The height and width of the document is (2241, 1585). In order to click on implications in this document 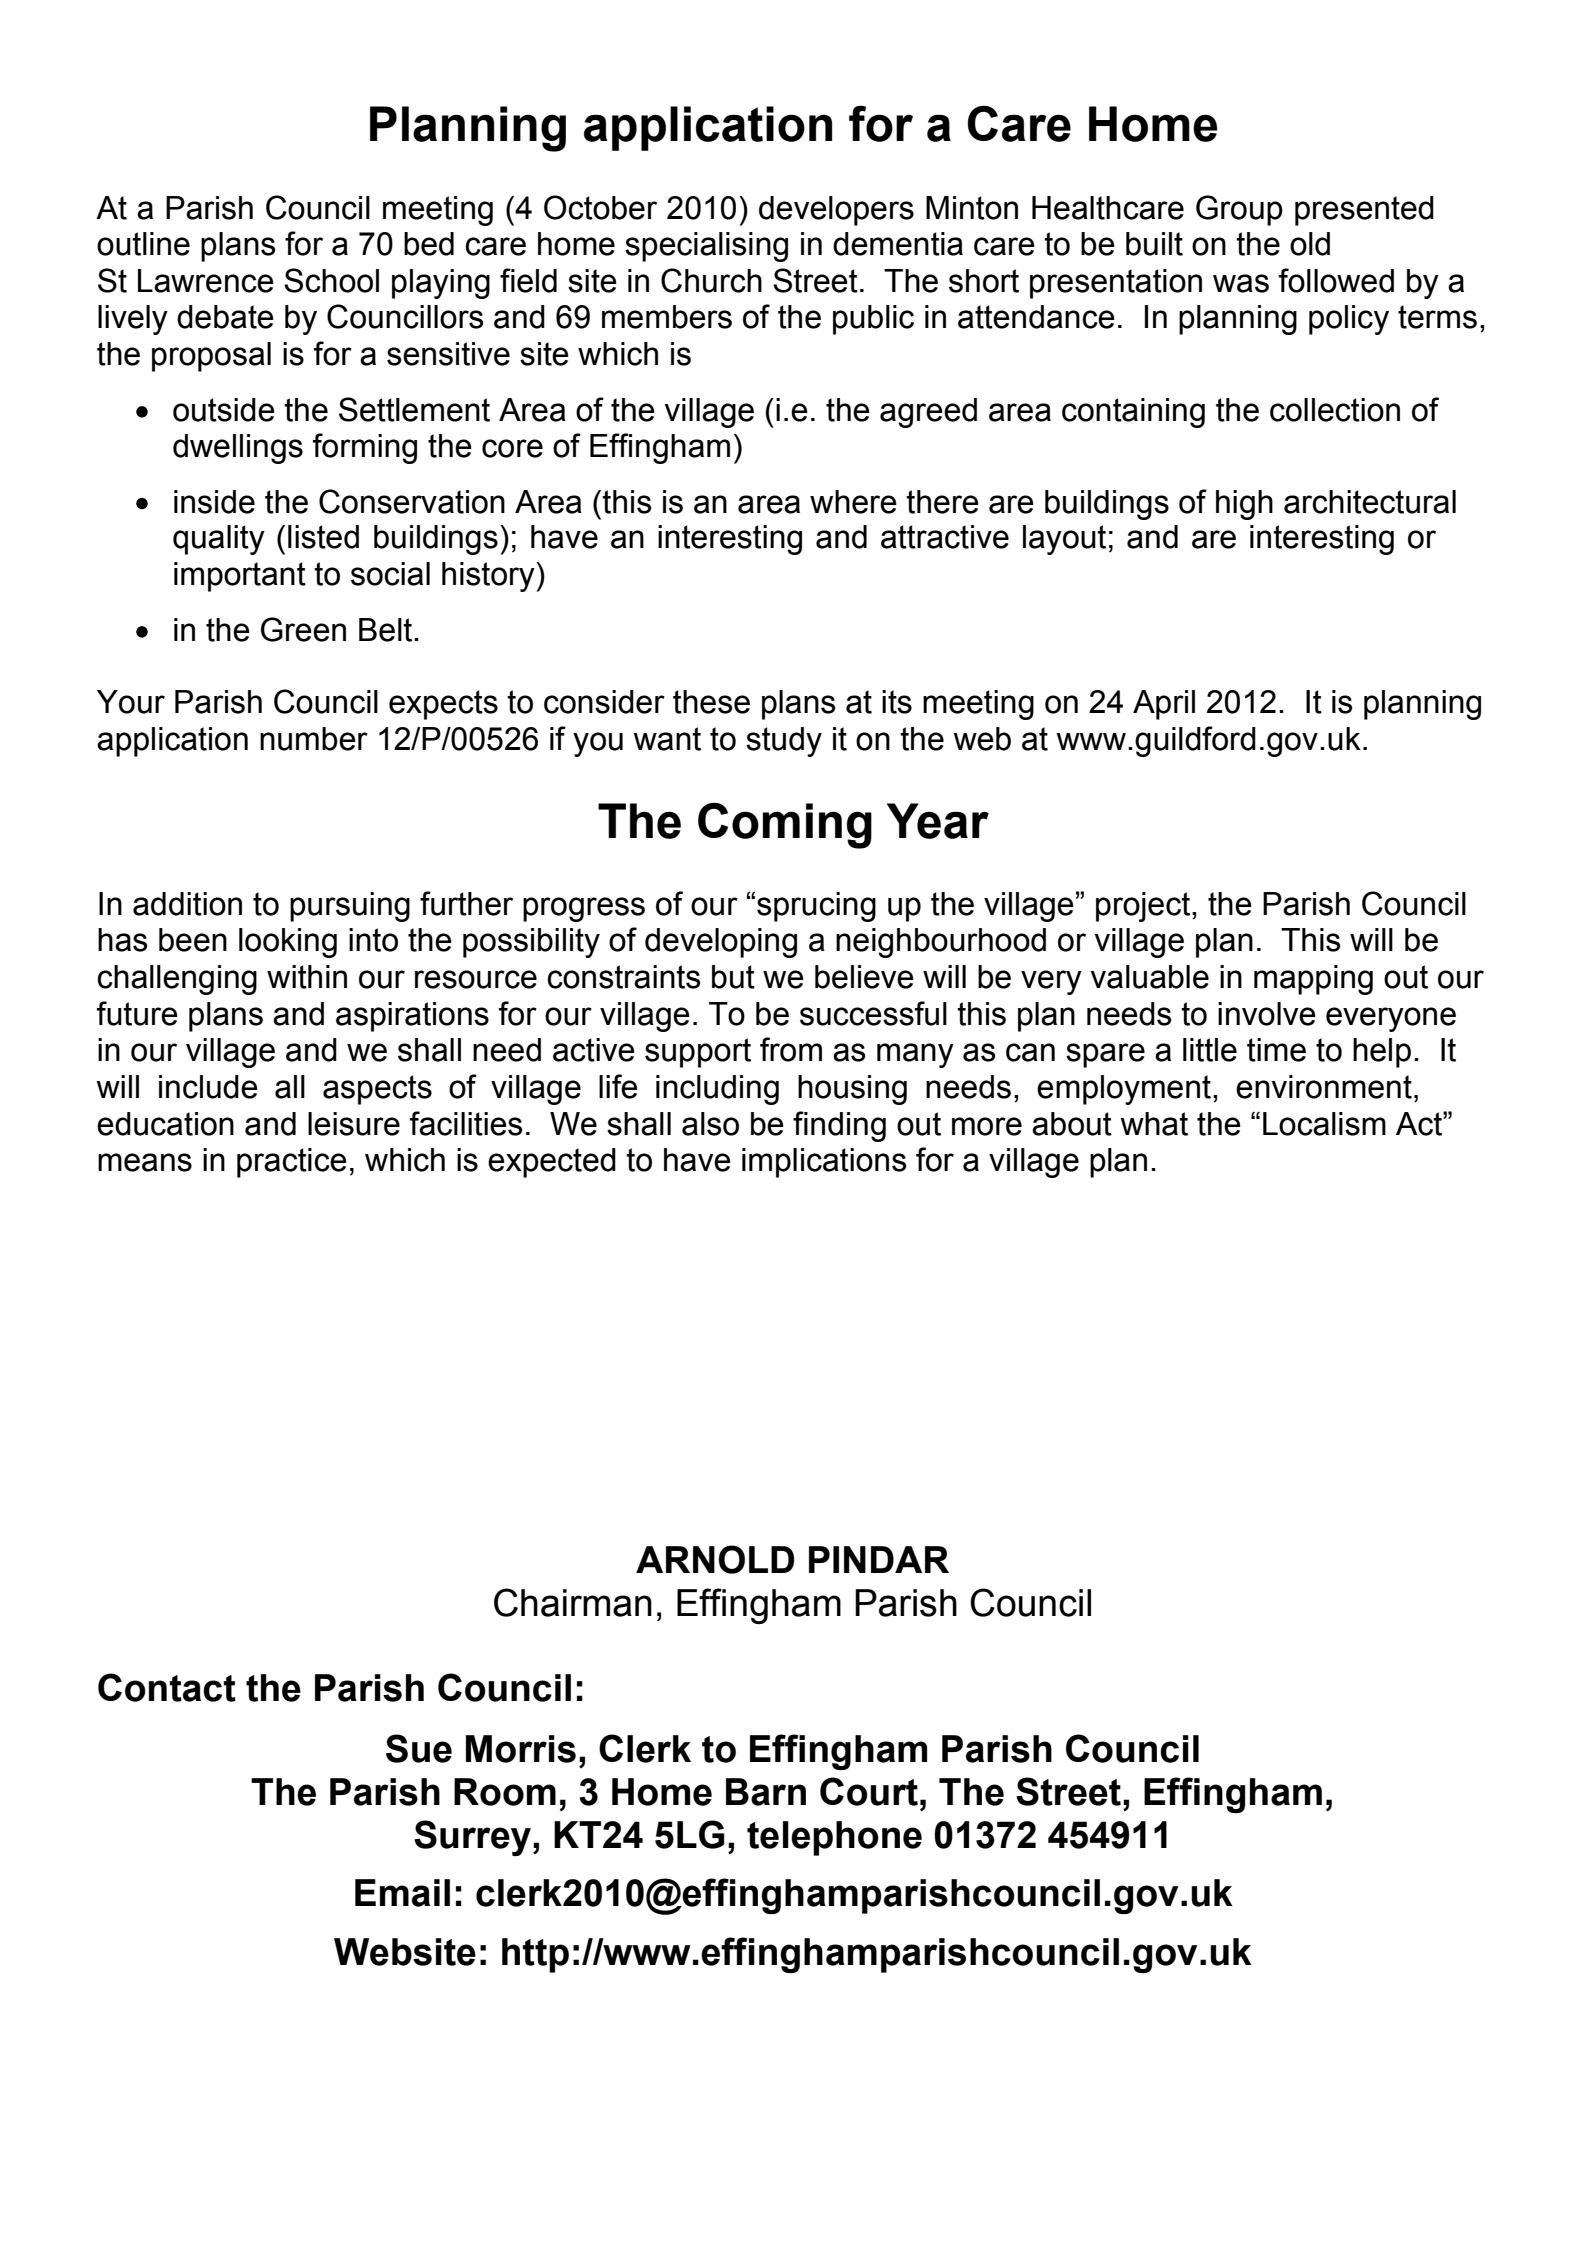, I will do `click(824, 1163)`.
